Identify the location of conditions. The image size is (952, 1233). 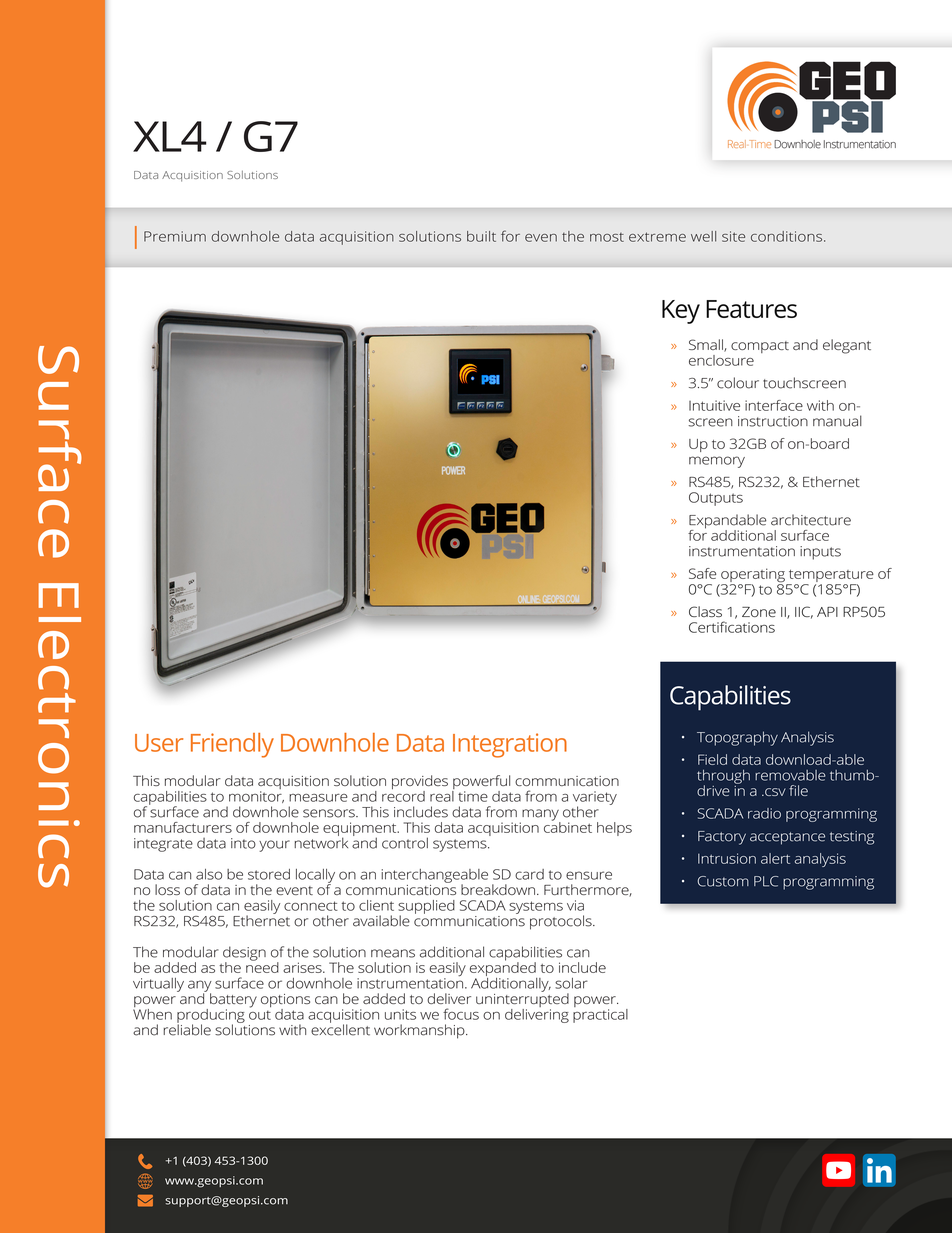
(788, 236).
